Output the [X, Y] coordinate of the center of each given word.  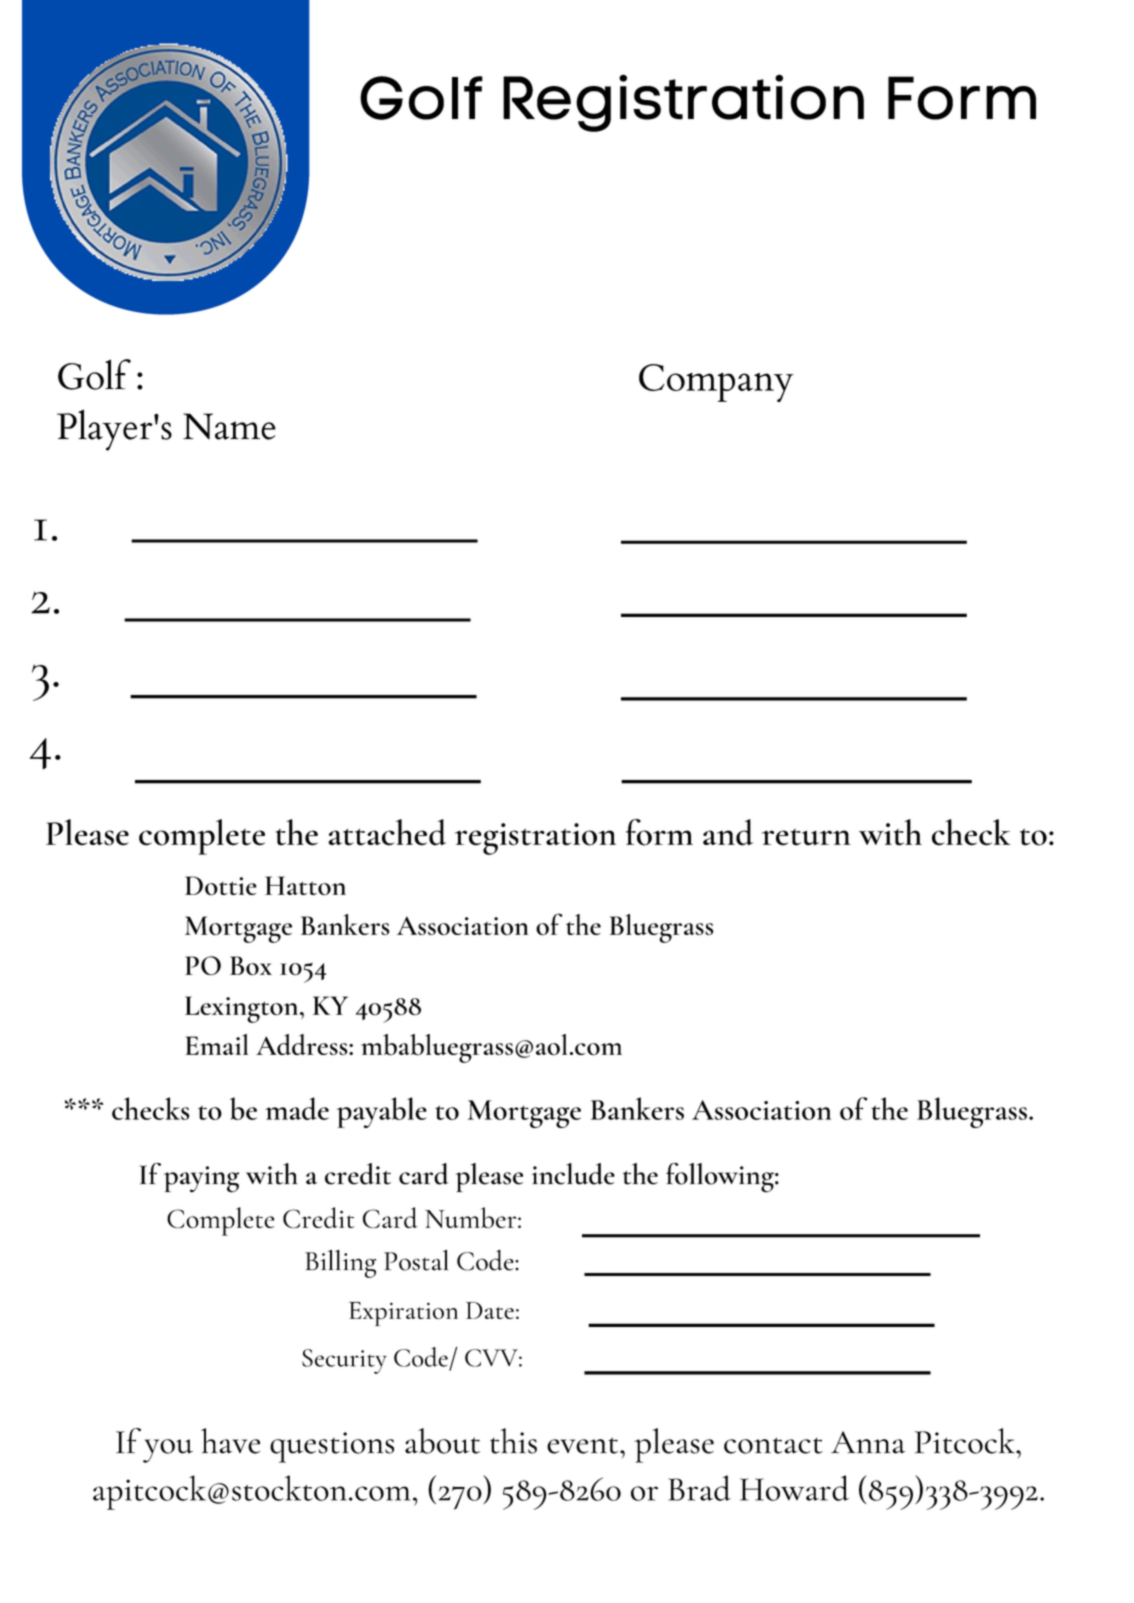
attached [387, 832]
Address [303, 1044]
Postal [416, 1260]
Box [251, 966]
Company [716, 383]
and [728, 832]
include [573, 1174]
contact [773, 1445]
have [230, 1441]
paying [201, 1179]
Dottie [221, 886]
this [513, 1441]
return [806, 837]
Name [229, 426]
